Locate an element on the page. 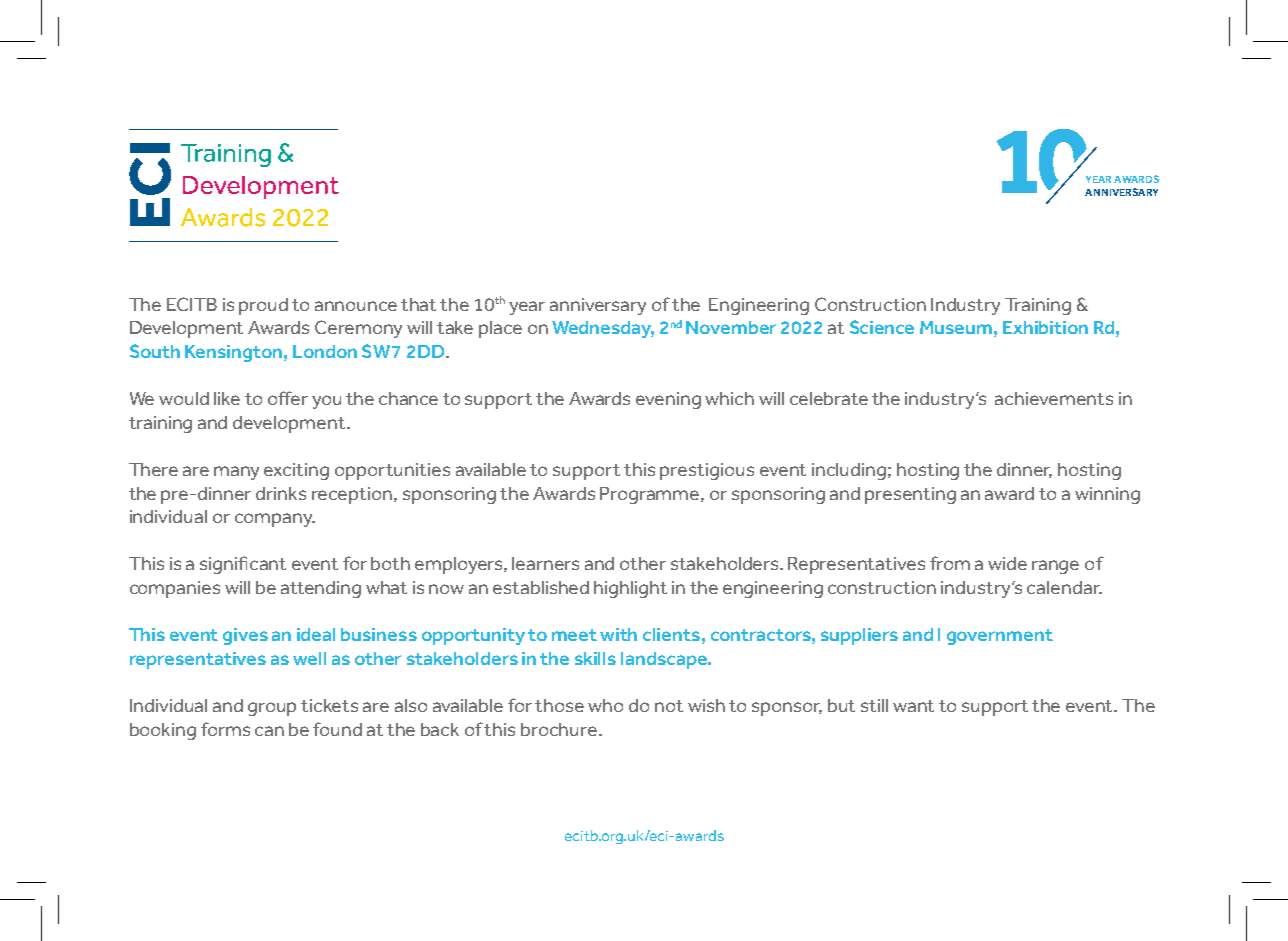  who is located at coordinates (605, 705).
